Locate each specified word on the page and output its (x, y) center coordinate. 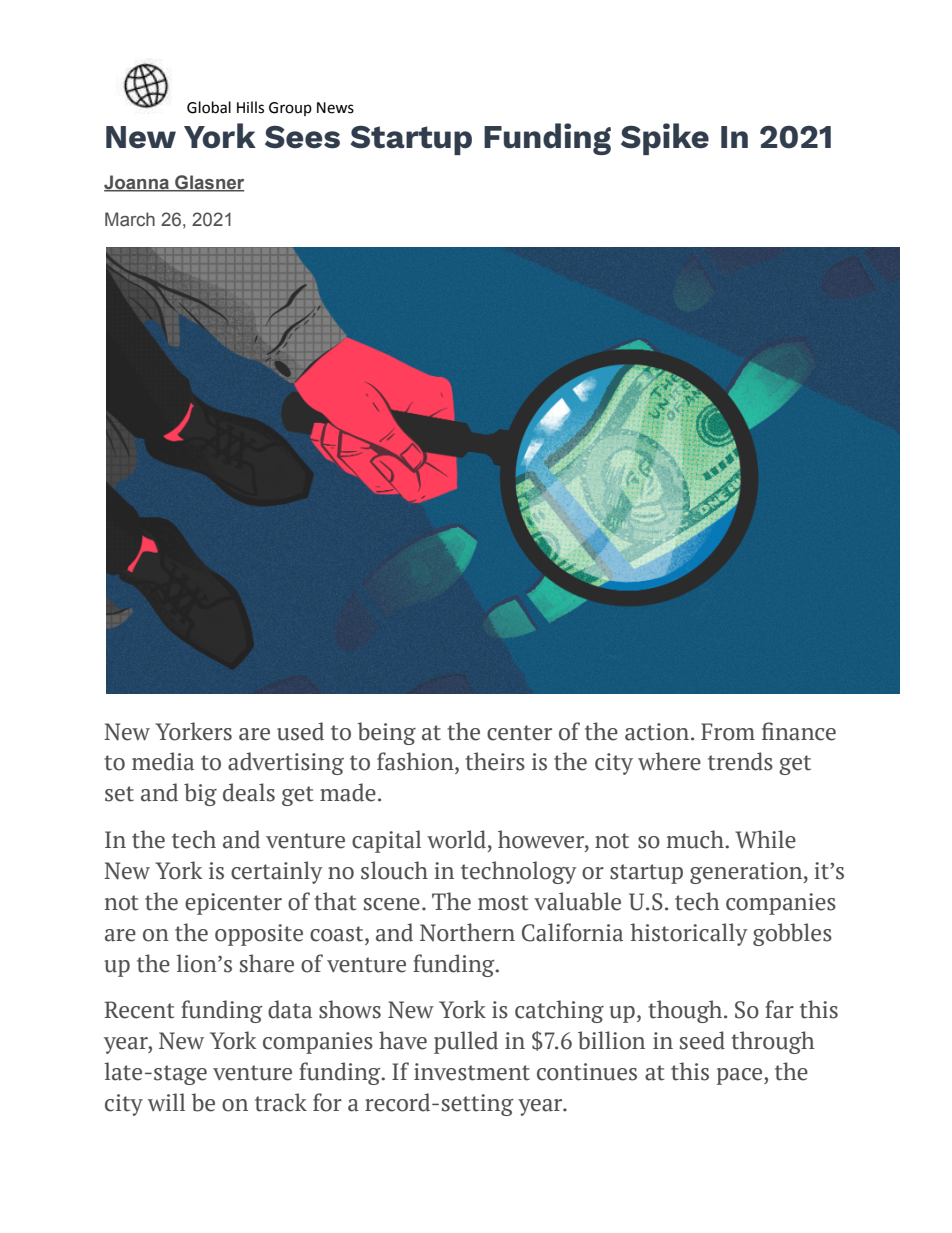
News (335, 108)
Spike (665, 139)
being (386, 733)
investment (472, 1072)
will (166, 1102)
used (300, 731)
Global (209, 107)
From (728, 732)
